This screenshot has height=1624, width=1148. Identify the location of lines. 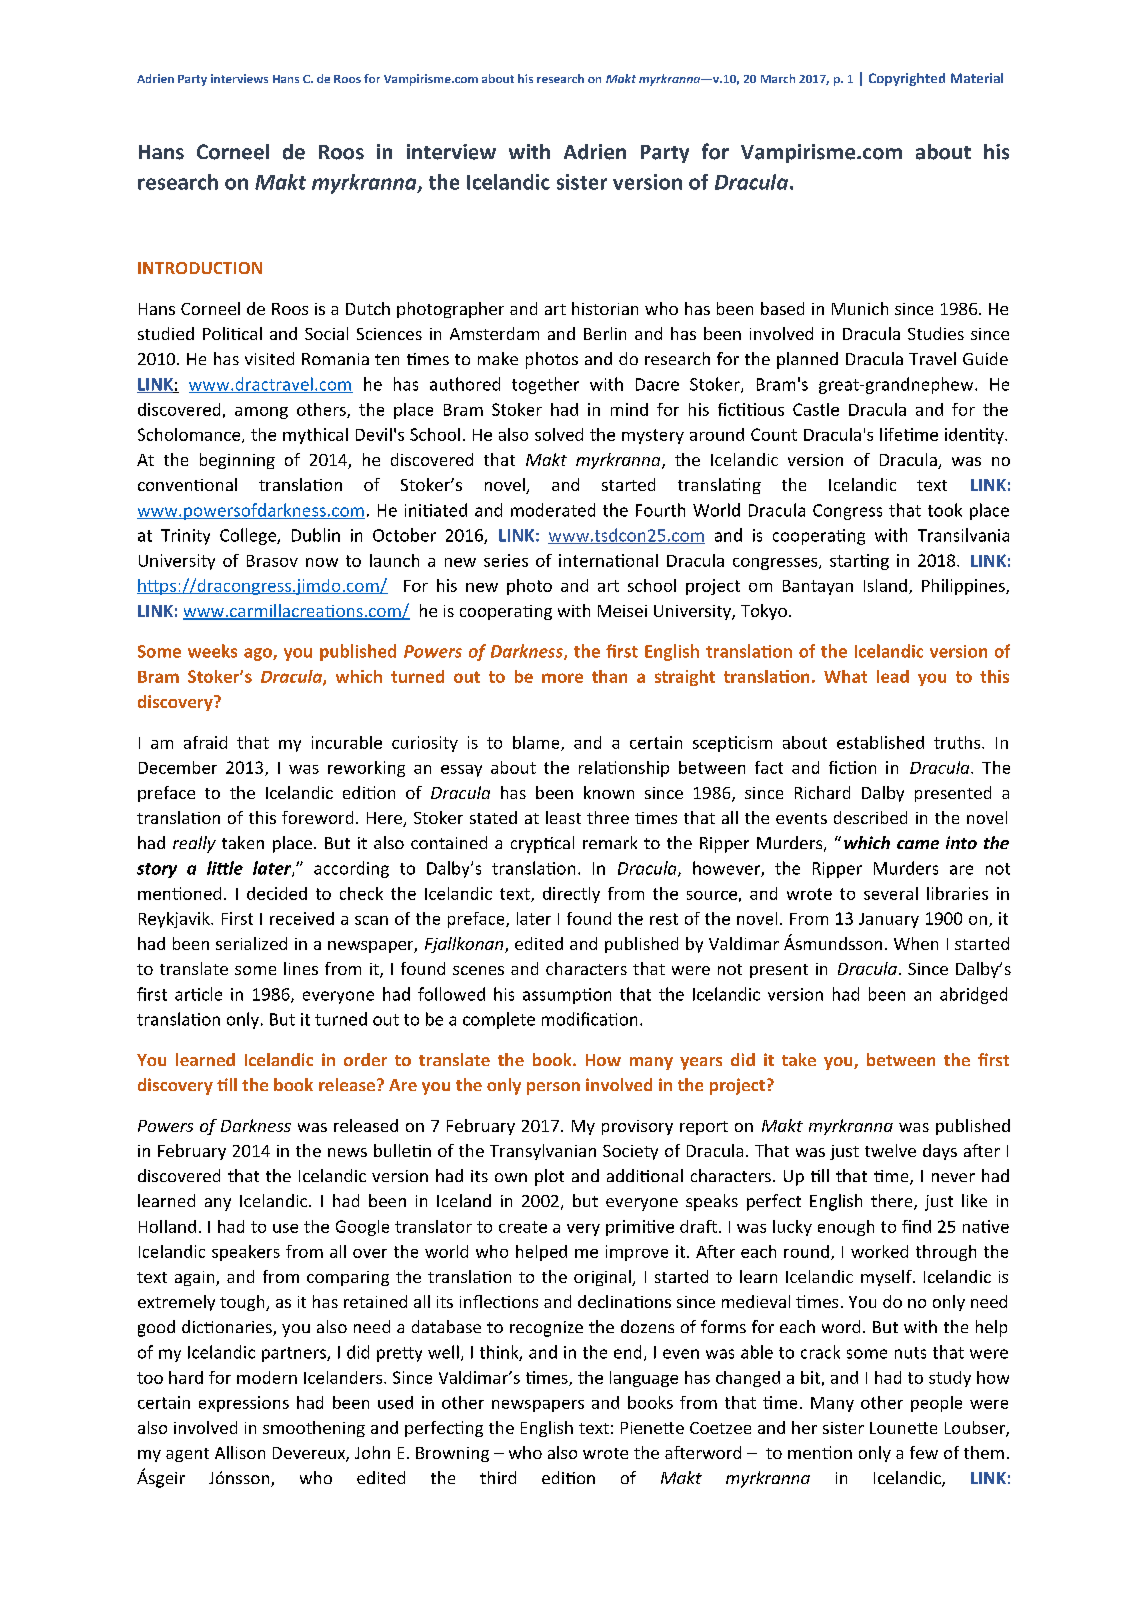
(301, 968).
